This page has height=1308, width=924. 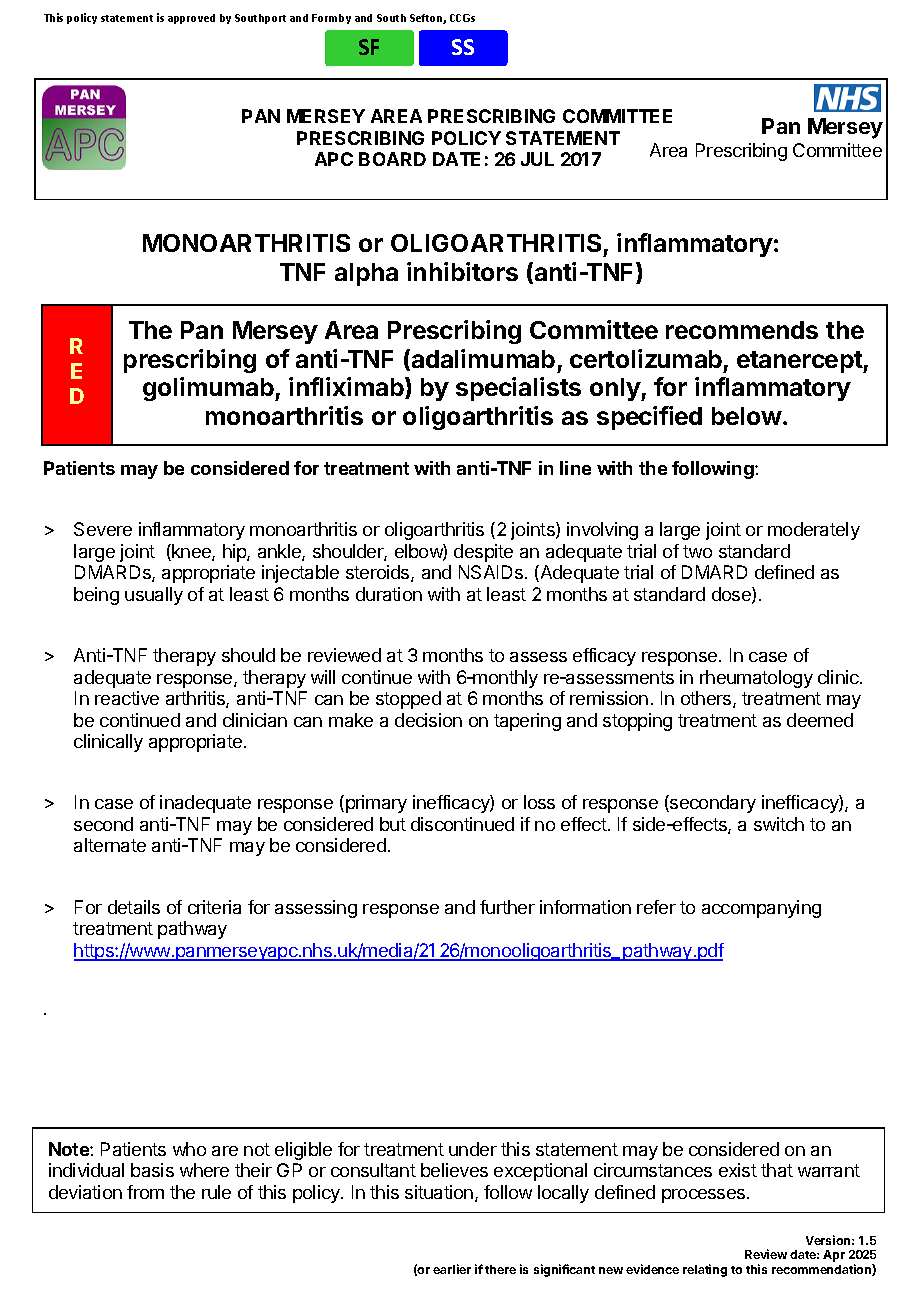 I want to click on stopped, so click(x=408, y=700).
